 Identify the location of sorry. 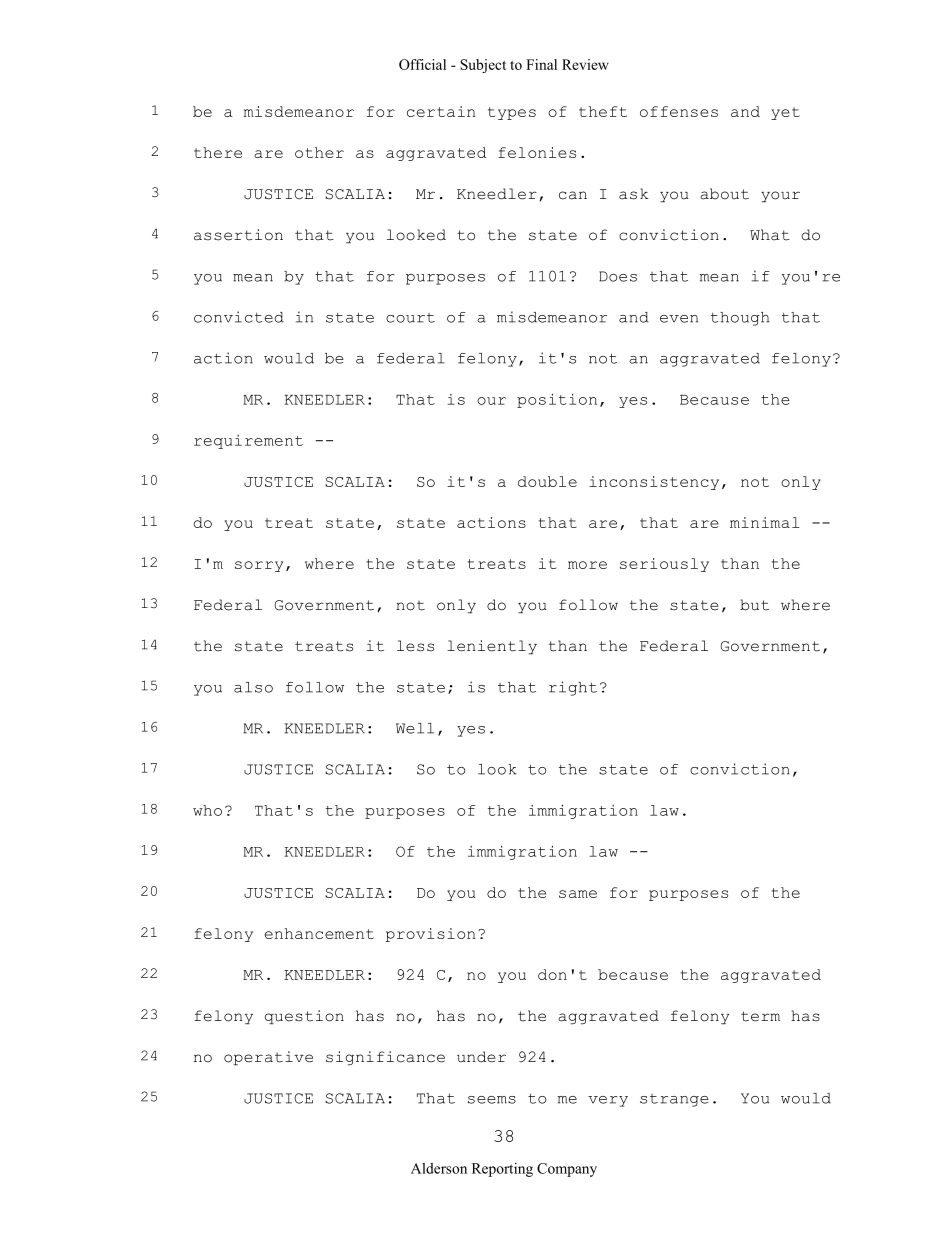
(259, 566).
